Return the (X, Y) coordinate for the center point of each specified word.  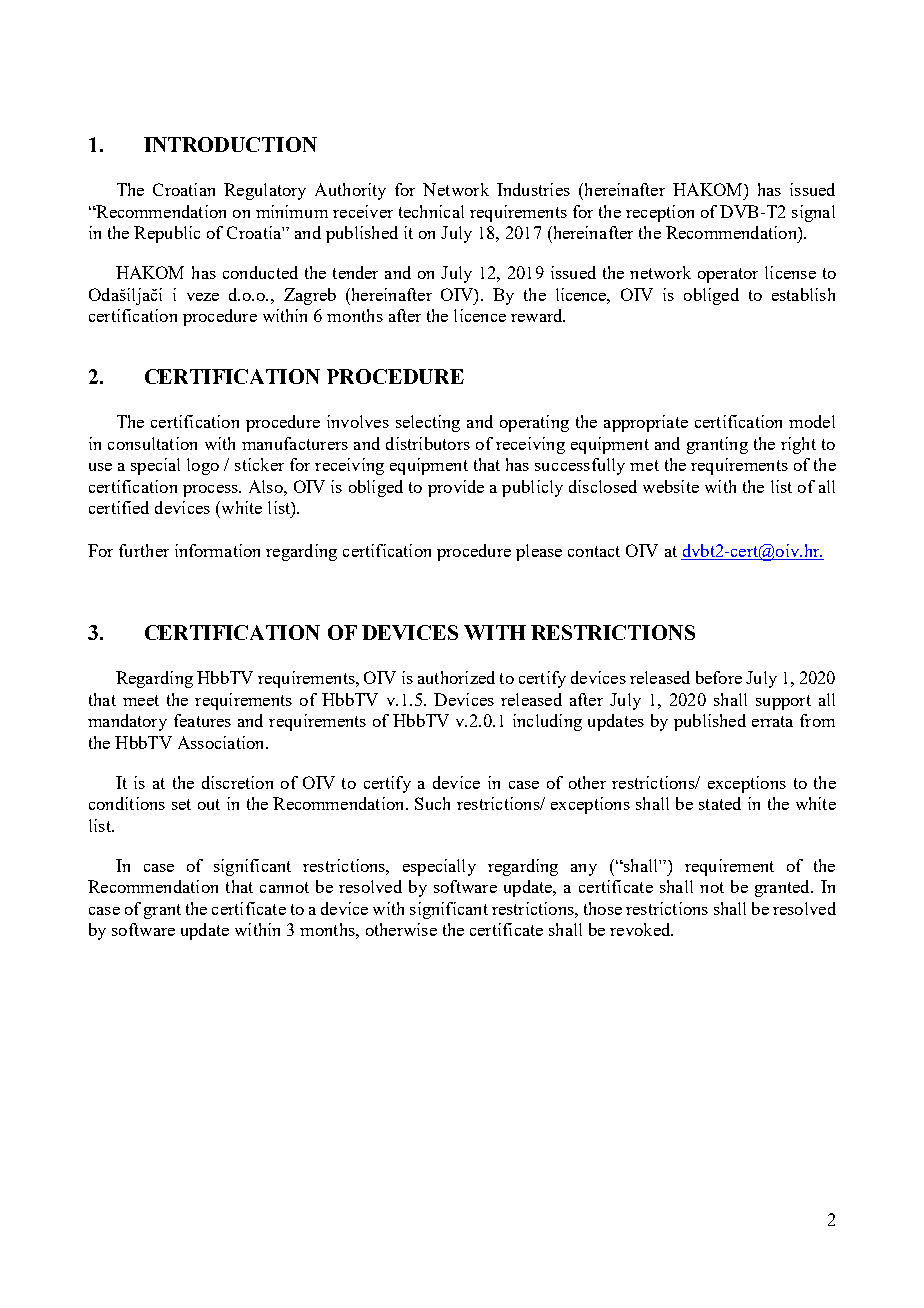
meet (141, 700)
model (812, 421)
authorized (456, 677)
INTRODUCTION (230, 144)
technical (431, 211)
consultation (152, 443)
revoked (641, 929)
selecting (428, 423)
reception (660, 213)
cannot (284, 887)
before (719, 677)
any (584, 870)
